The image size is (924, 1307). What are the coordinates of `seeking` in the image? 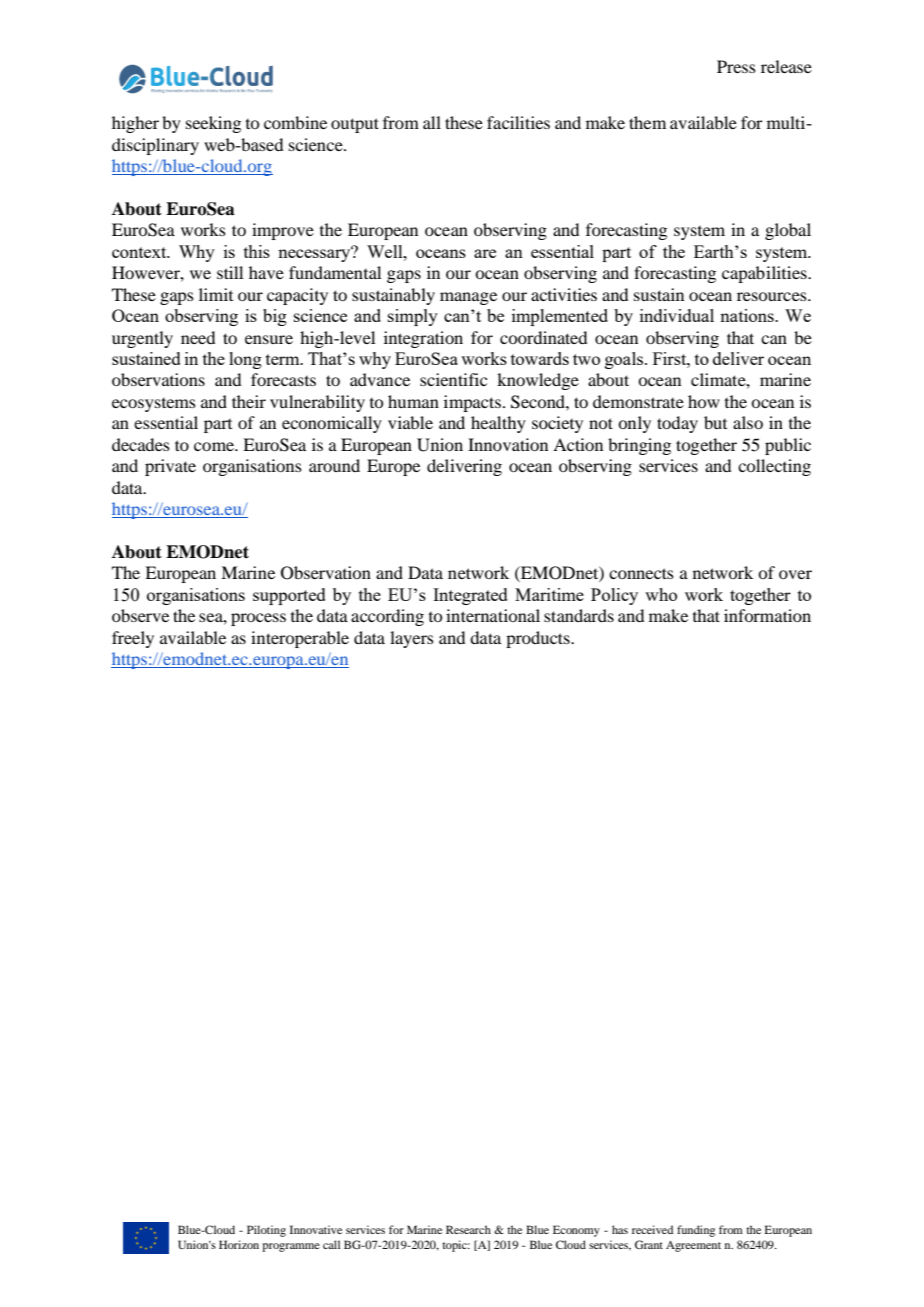 It's located at (213, 124).
